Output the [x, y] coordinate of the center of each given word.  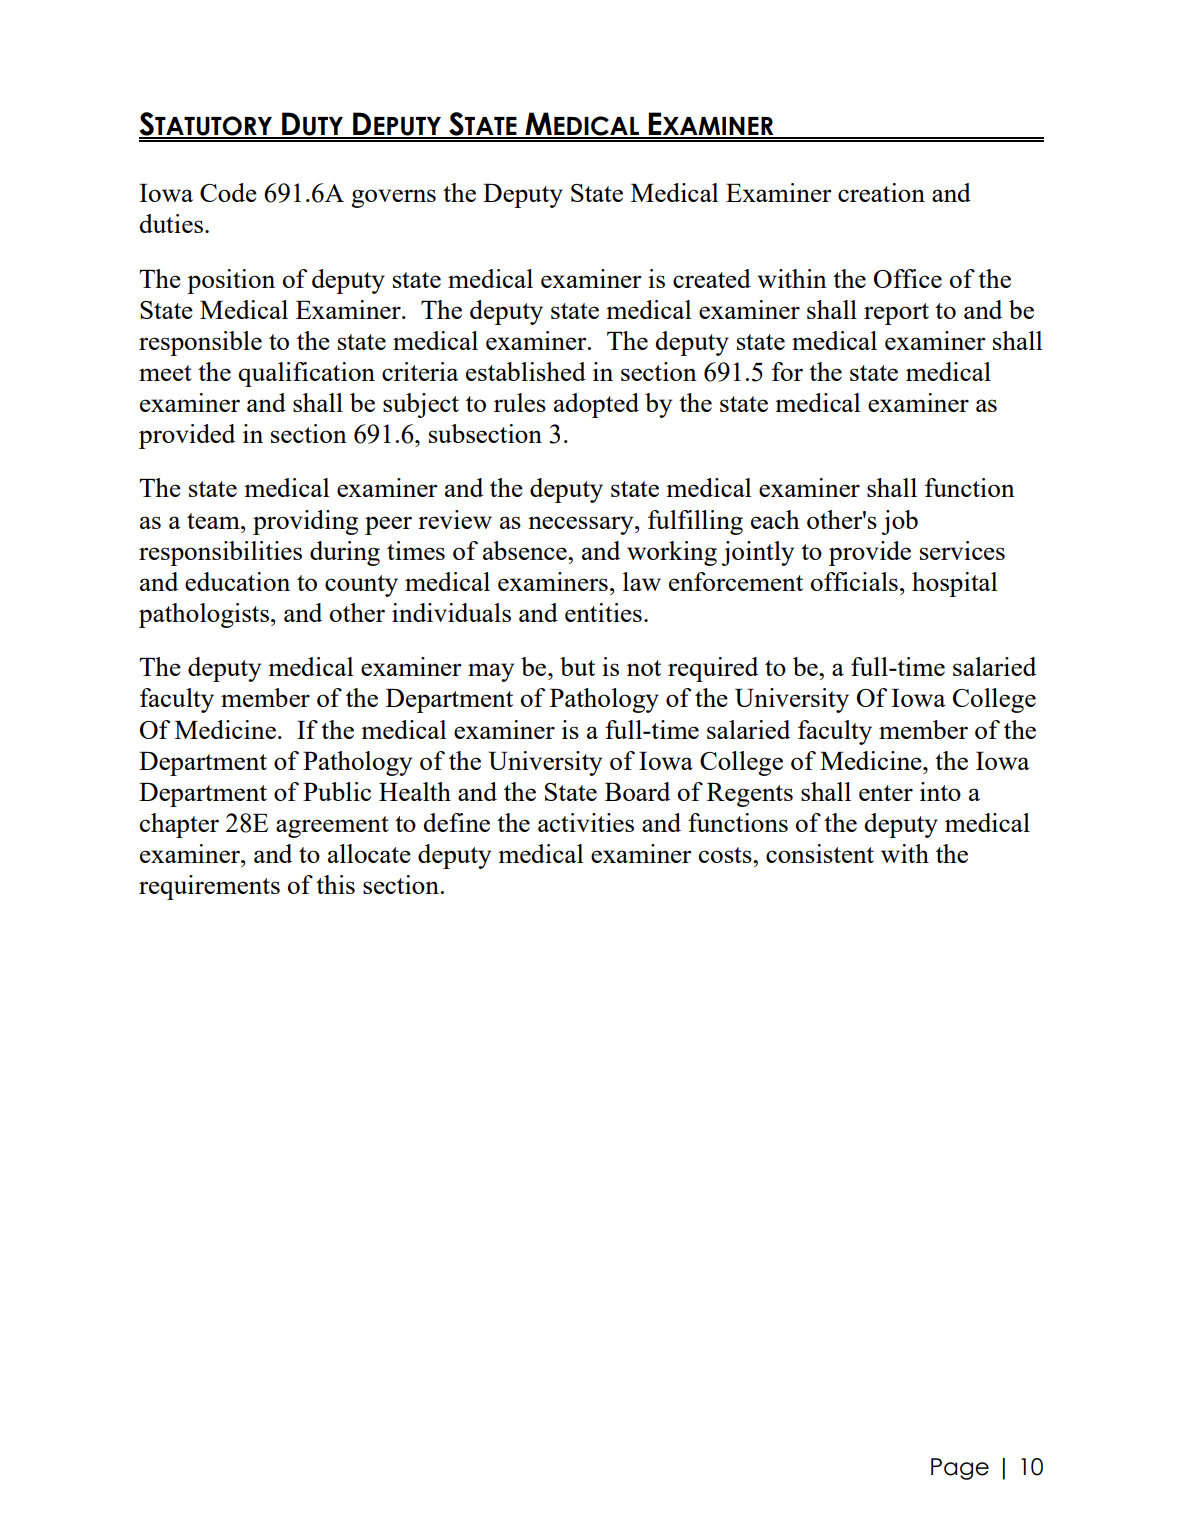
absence [526, 550]
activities [586, 822]
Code [228, 192]
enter [886, 793]
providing [305, 522]
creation [881, 192]
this [335, 884]
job [900, 522]
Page [960, 1469]
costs [726, 855]
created [712, 278]
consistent [820, 853]
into [940, 791]
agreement [332, 827]
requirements [209, 887]
